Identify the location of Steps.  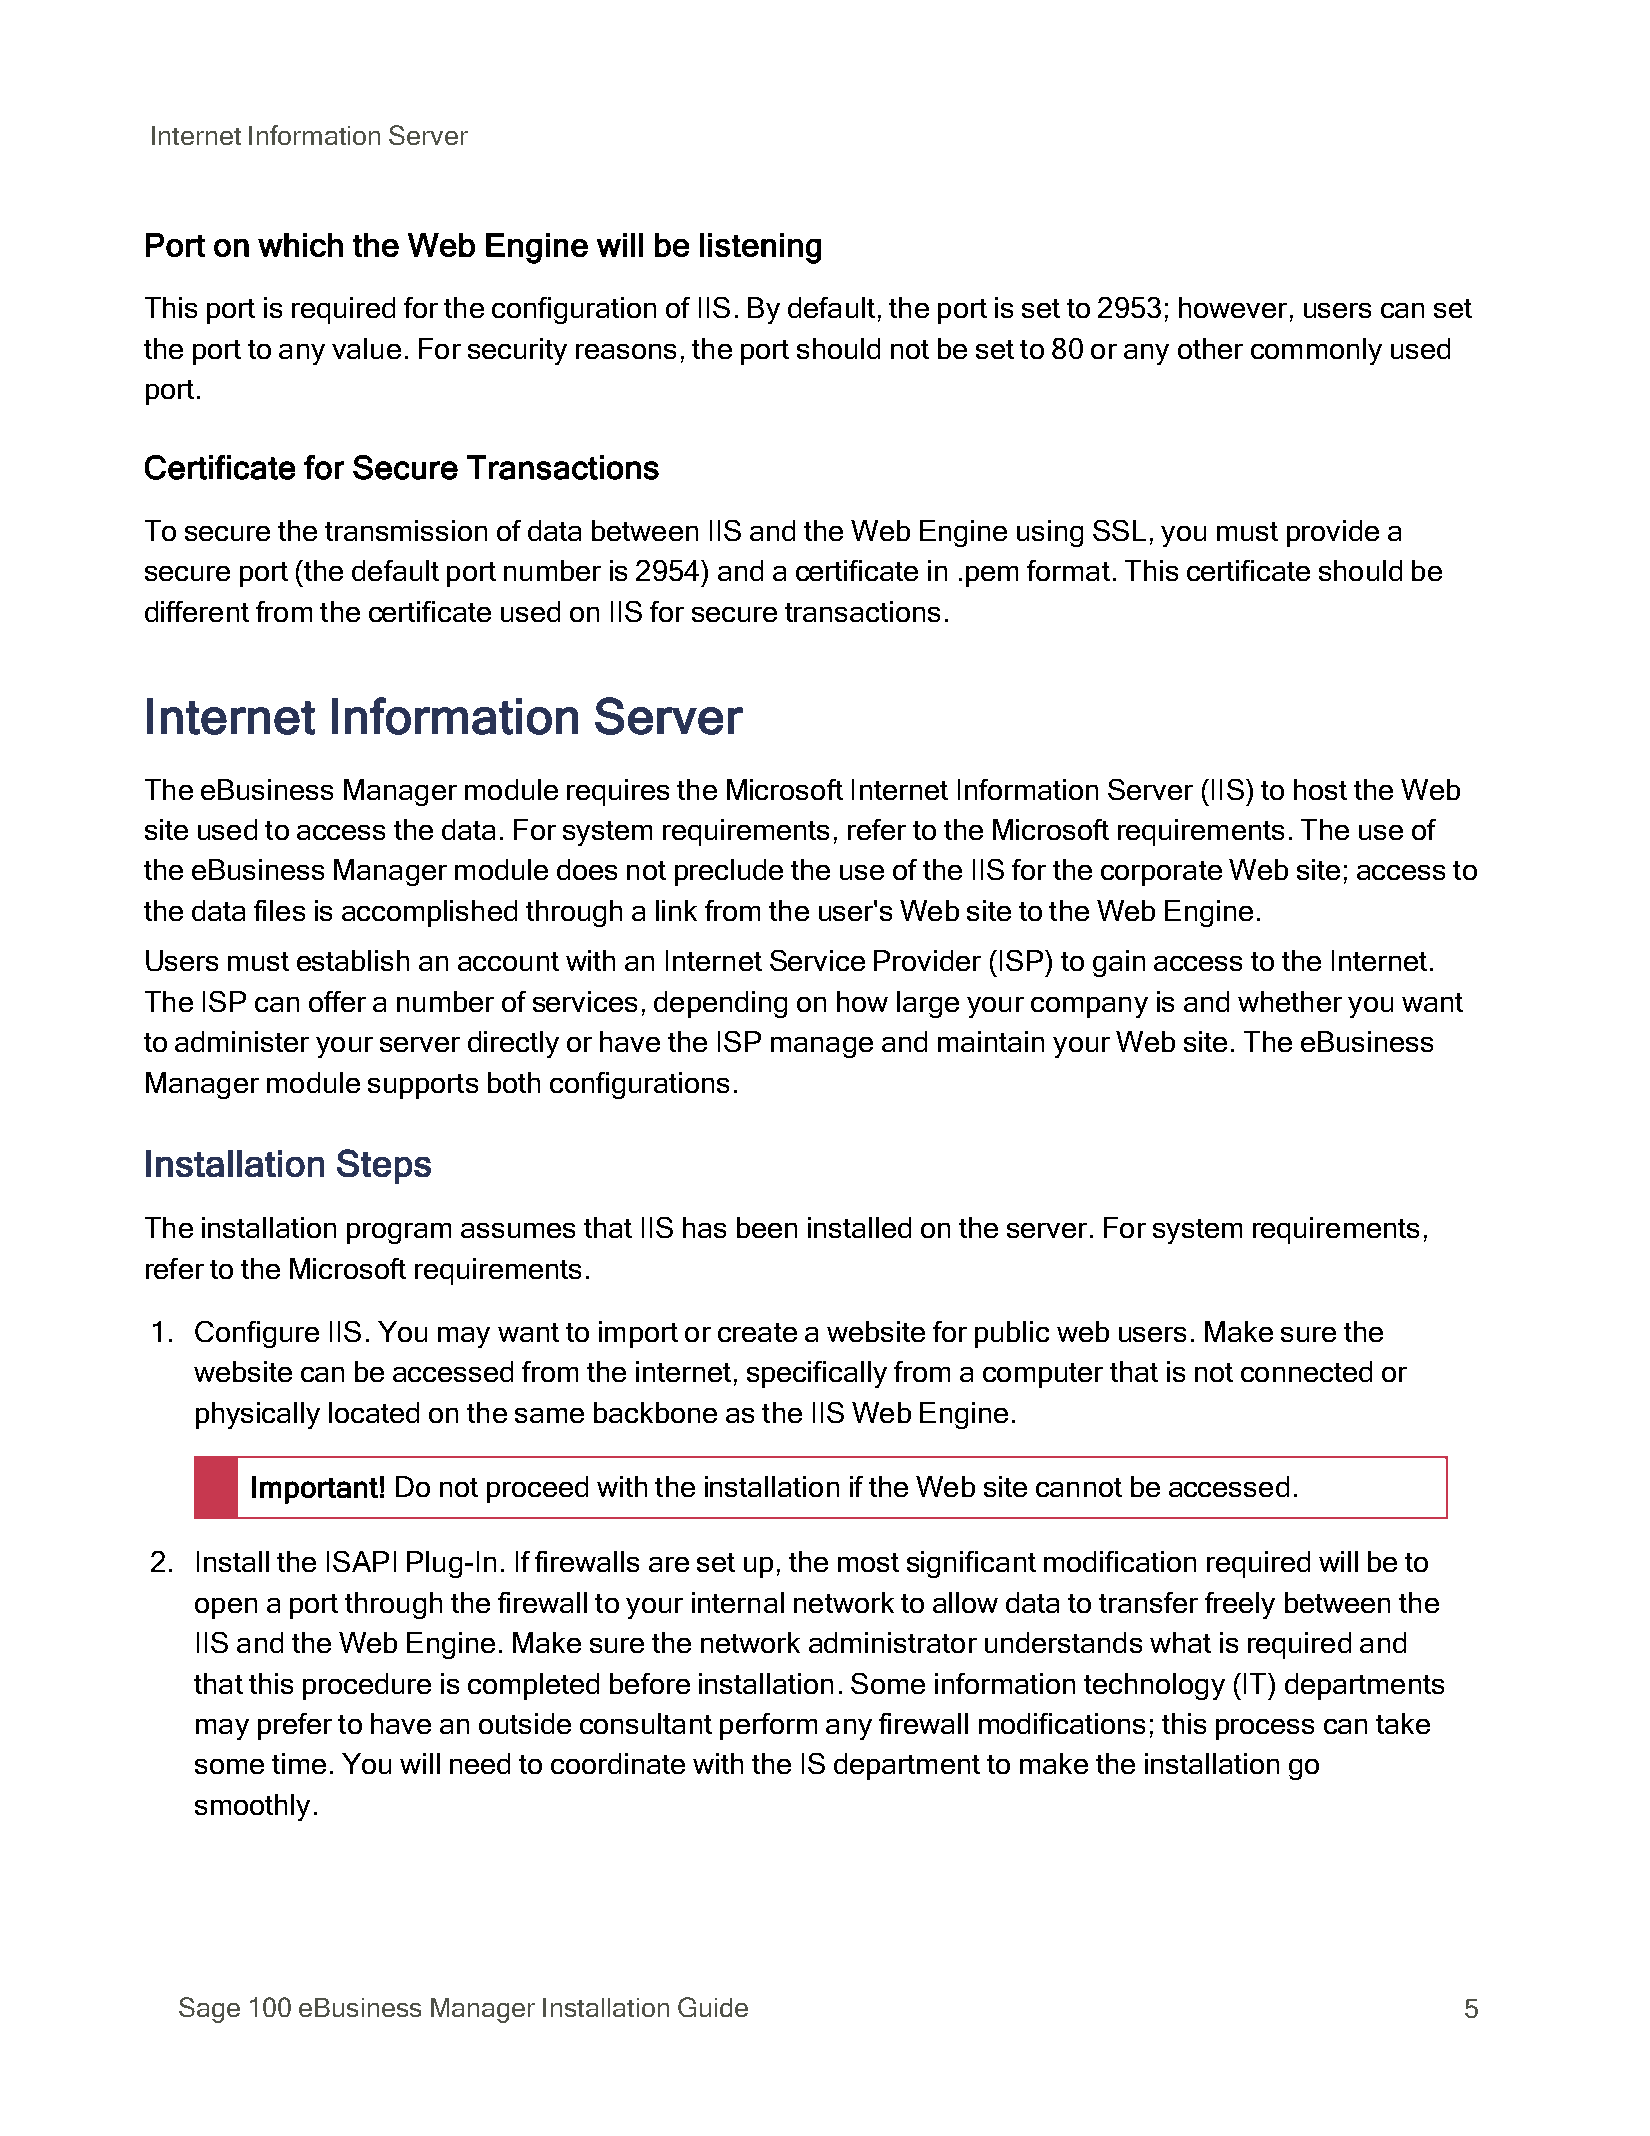
(384, 1166).
